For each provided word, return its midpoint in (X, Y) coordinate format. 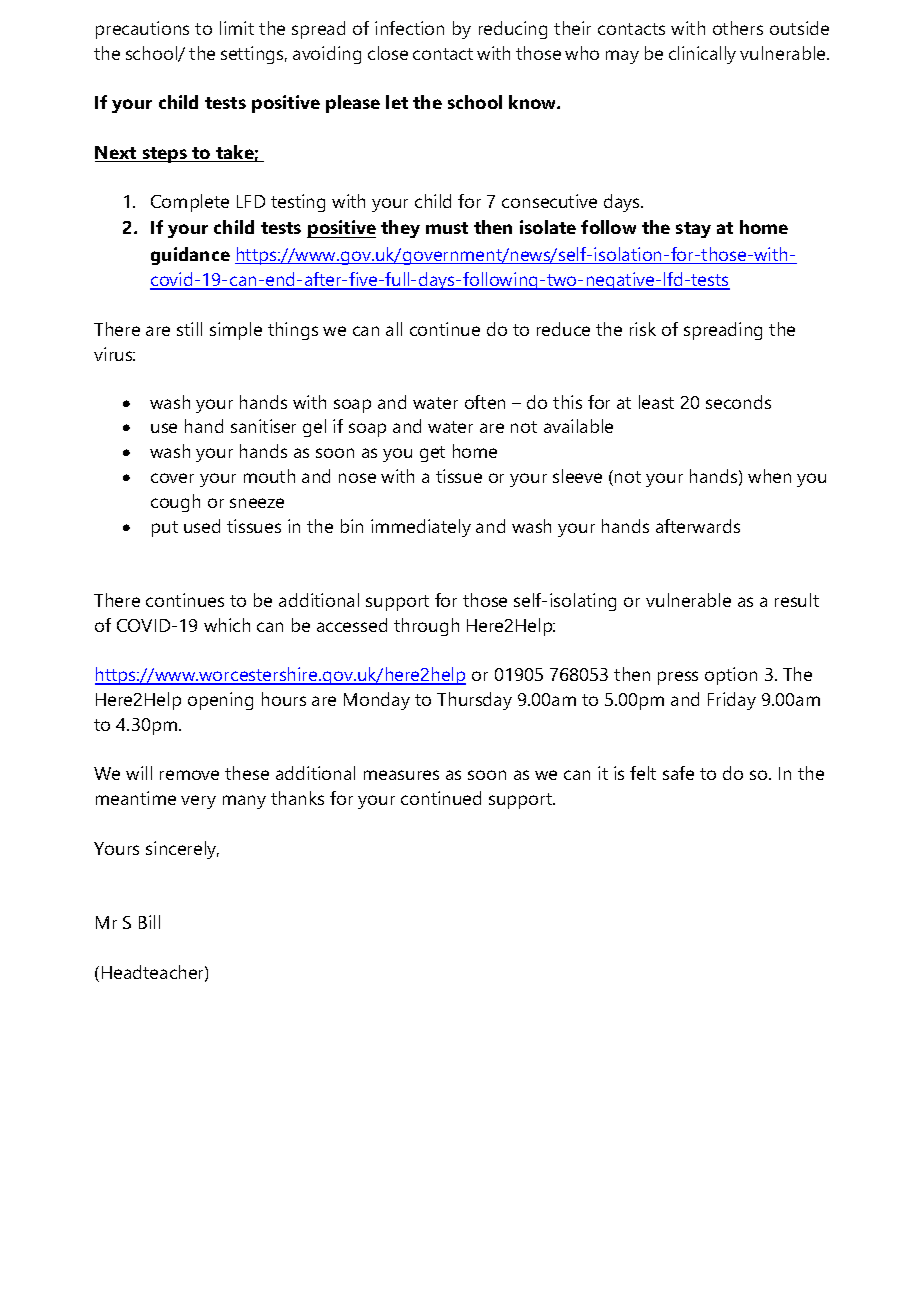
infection (409, 28)
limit (237, 28)
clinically (702, 55)
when (769, 476)
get (432, 454)
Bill (149, 922)
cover (172, 478)
